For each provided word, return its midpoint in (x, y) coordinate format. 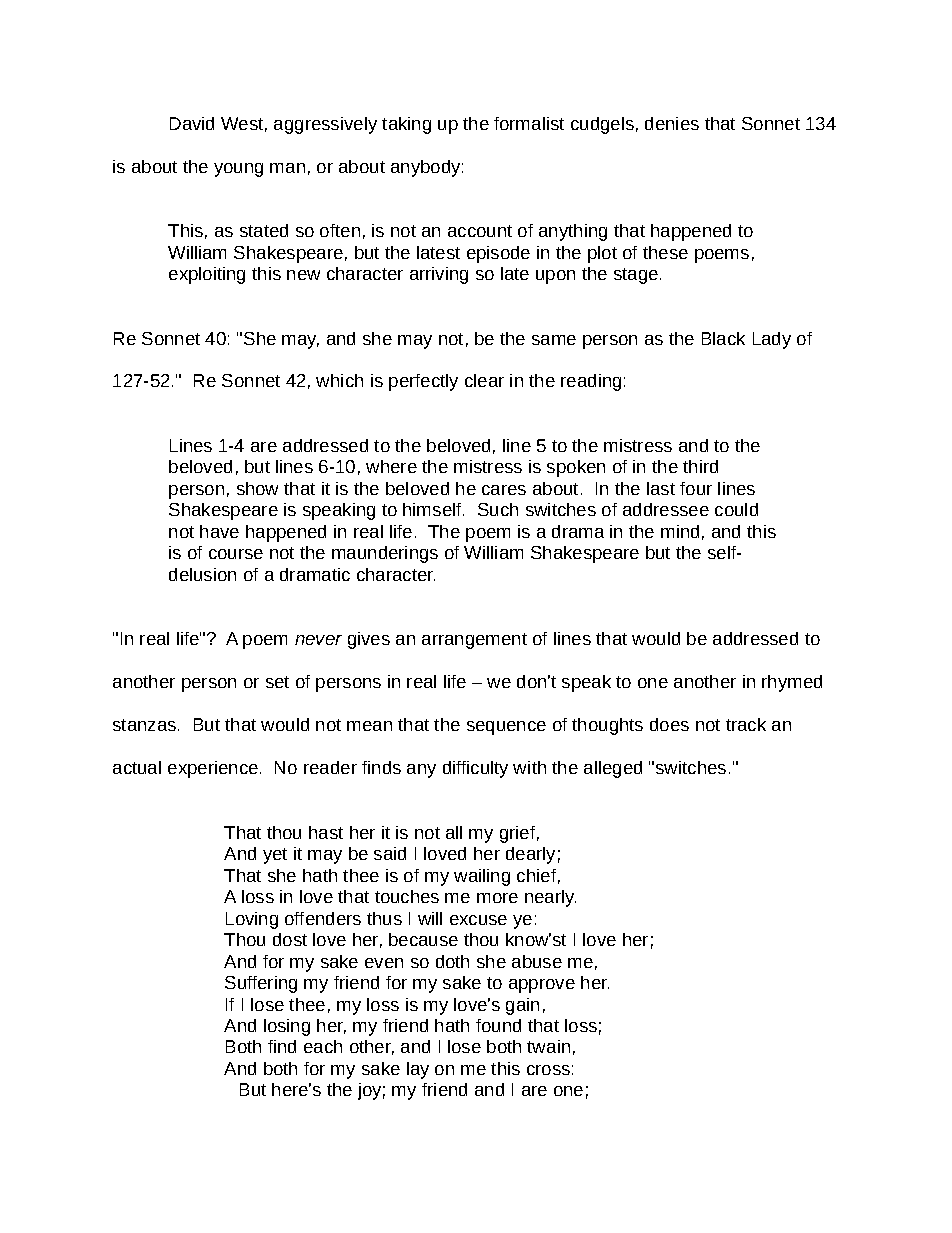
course (236, 554)
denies (672, 123)
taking (406, 125)
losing (287, 1027)
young (238, 170)
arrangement (474, 641)
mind (680, 531)
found (498, 1025)
